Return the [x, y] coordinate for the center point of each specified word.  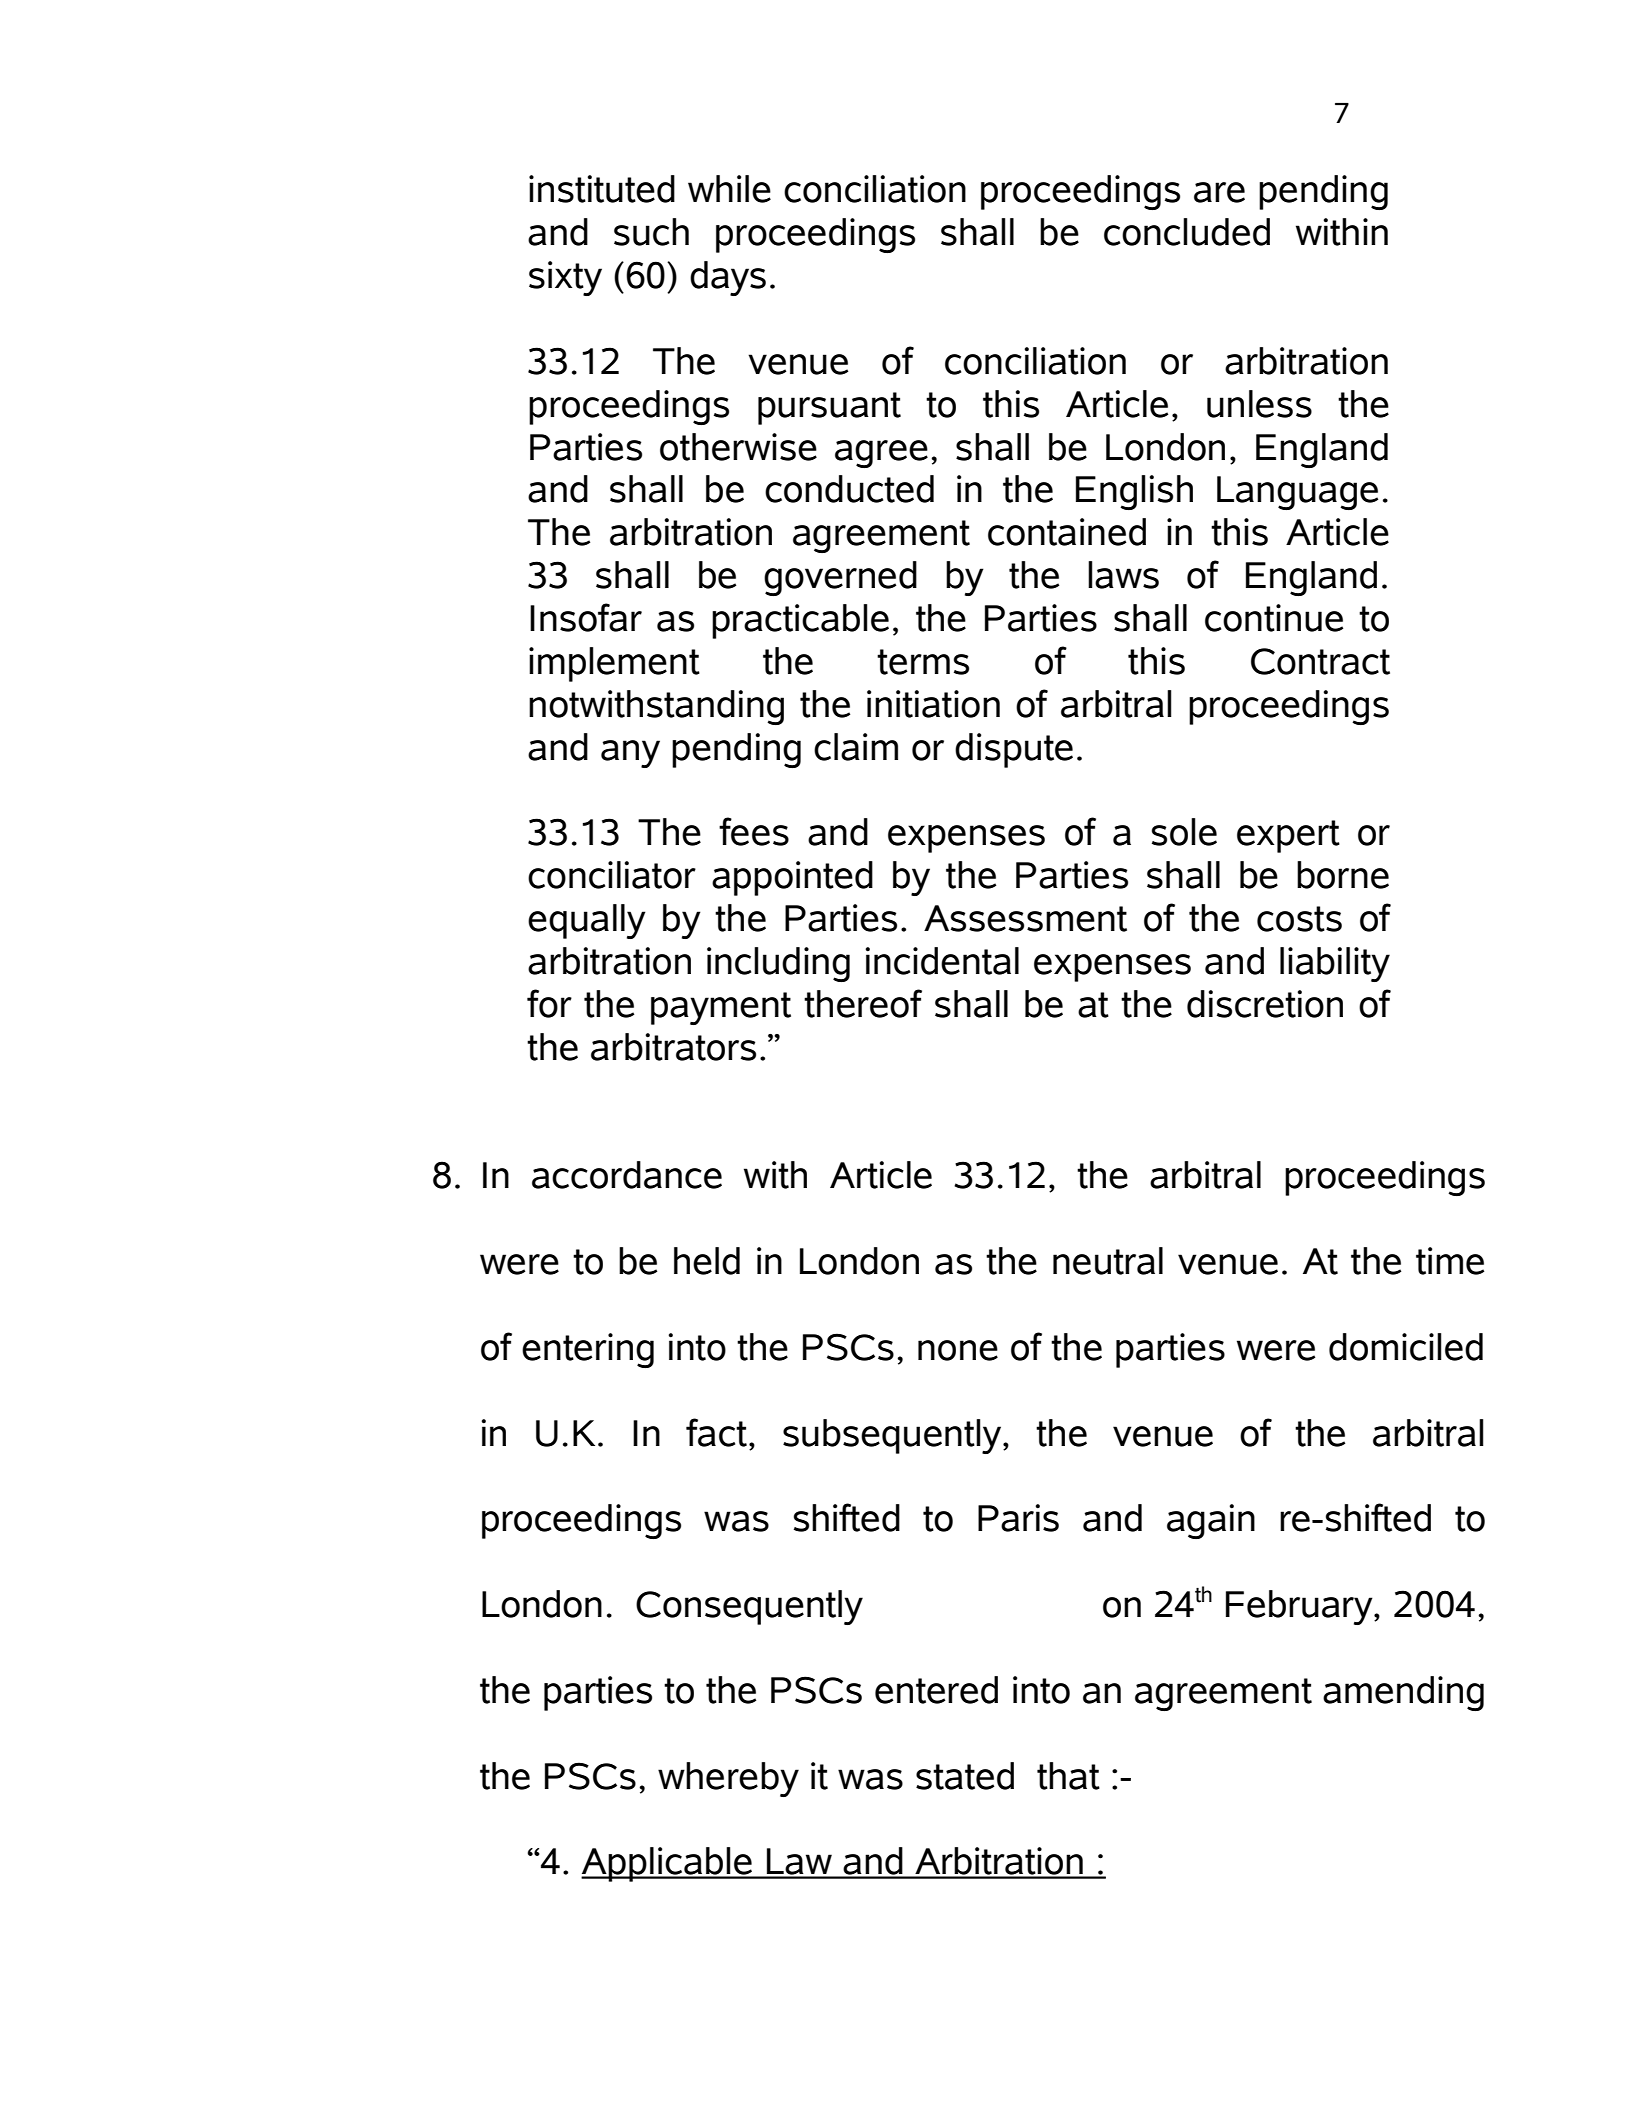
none [958, 1350]
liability [1335, 964]
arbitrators [673, 1047]
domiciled [1406, 1347]
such [651, 232]
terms [923, 662]
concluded [1187, 232]
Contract [1320, 661]
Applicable [668, 1864]
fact [716, 1432]
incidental [942, 961]
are [1219, 192]
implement [614, 664]
